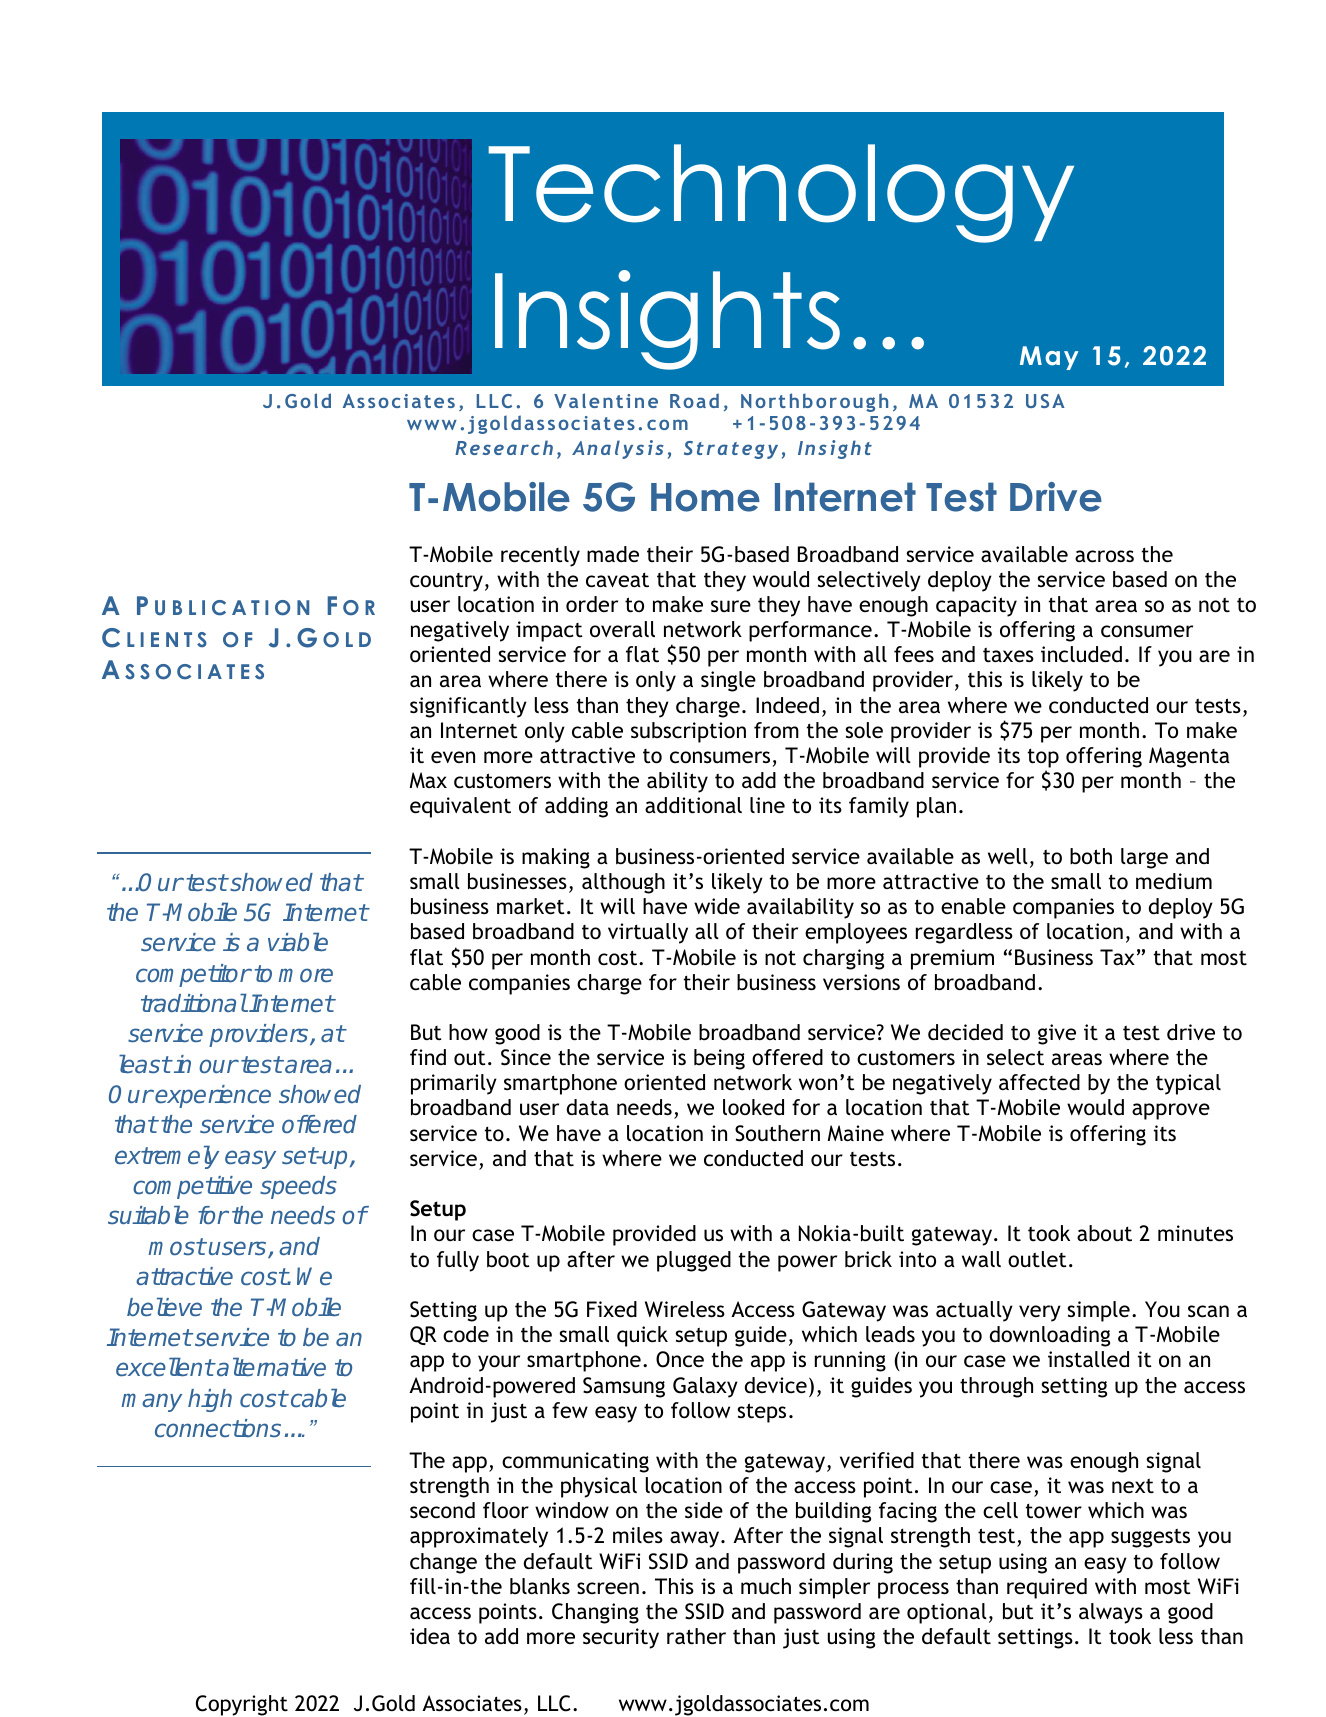 This screenshot has width=1326, height=1717. I want to click on viable, so click(298, 942).
